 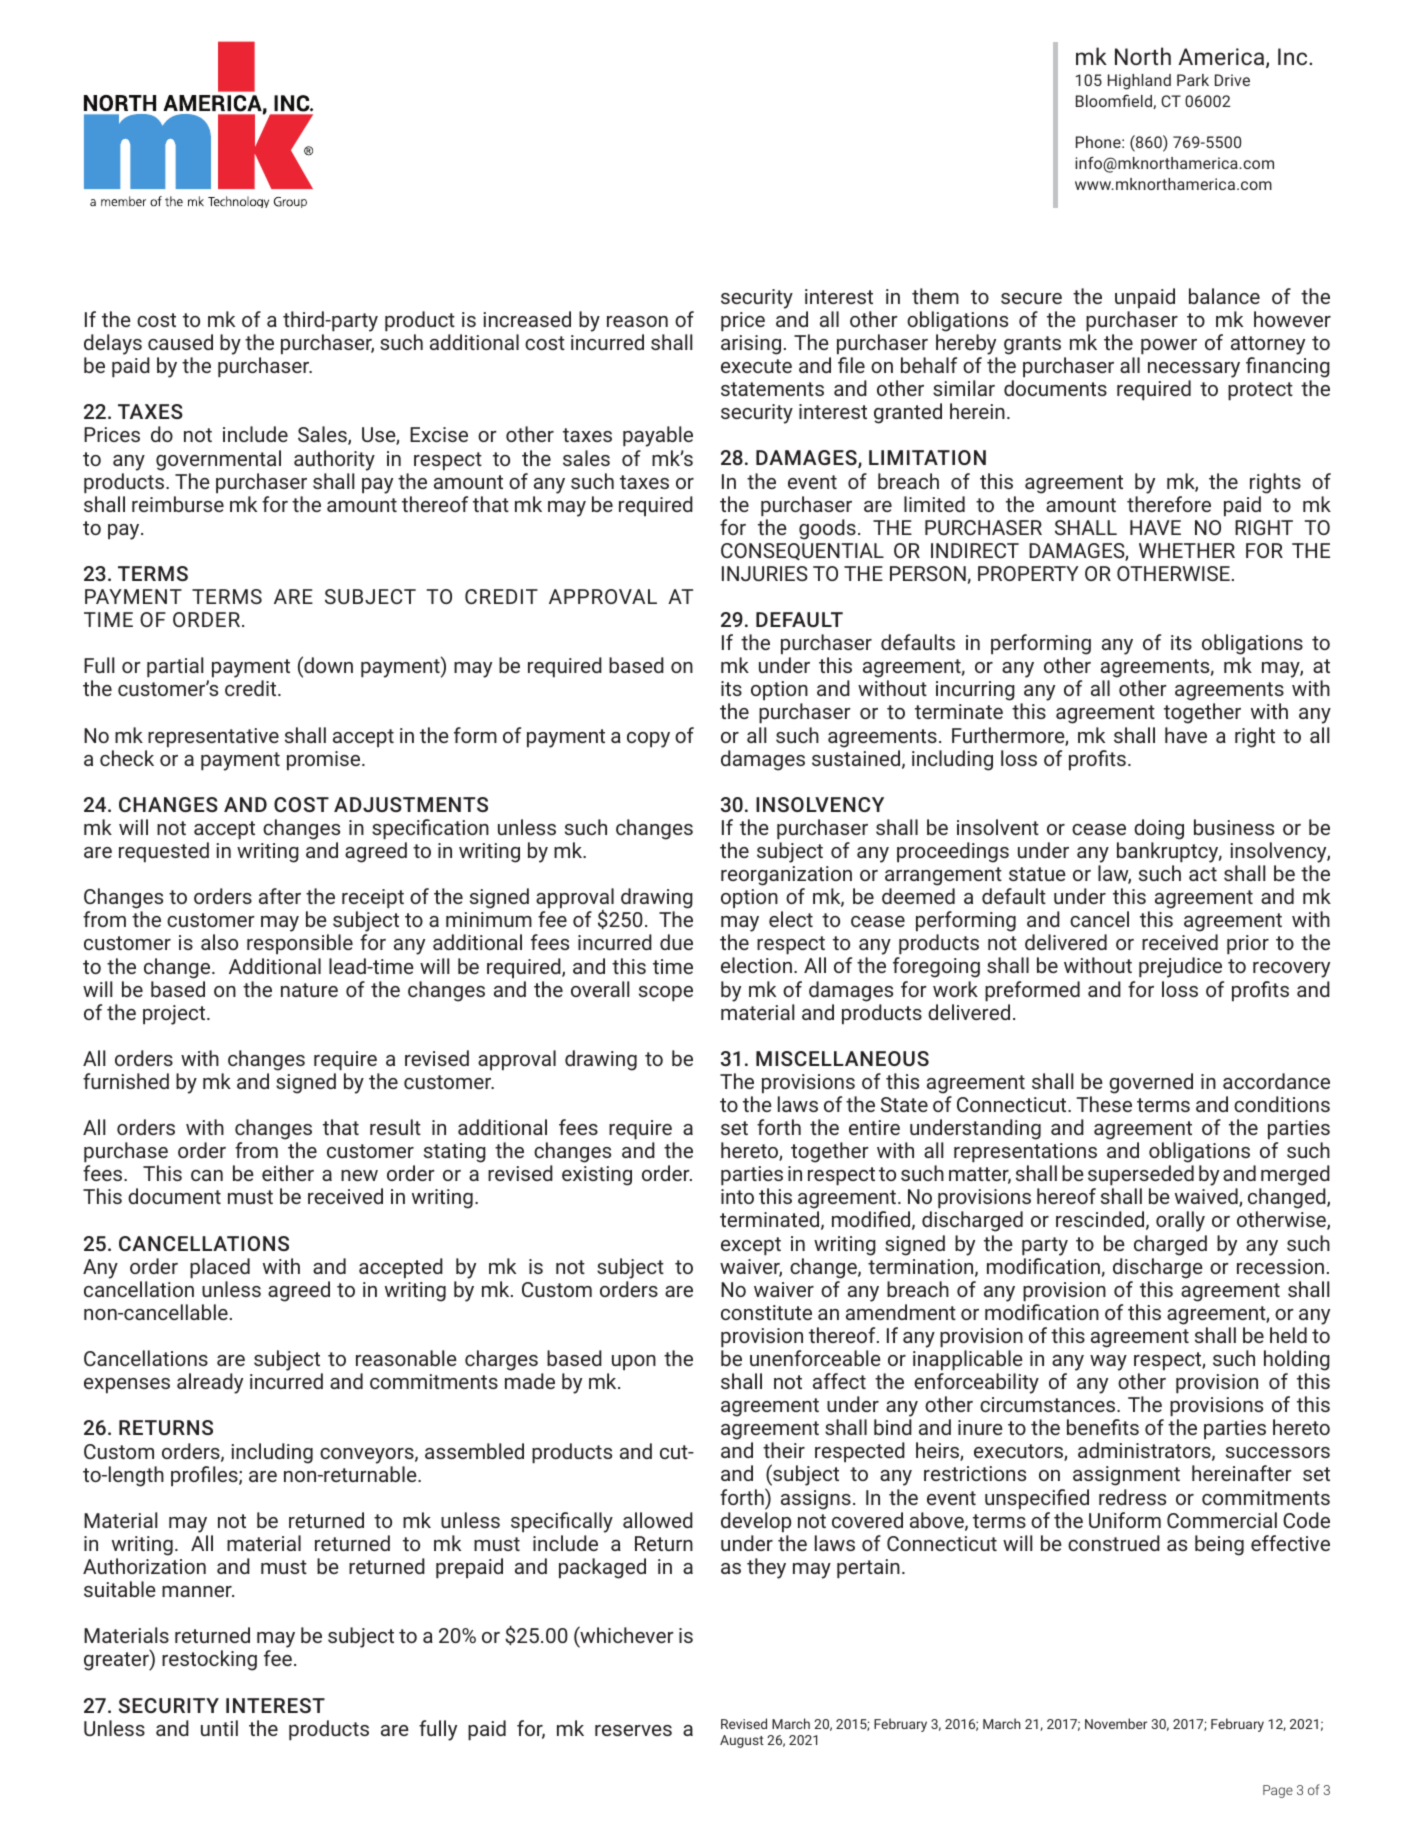 What do you see at coordinates (1115, 101) in the page?
I see `Bloomfield` at bounding box center [1115, 101].
